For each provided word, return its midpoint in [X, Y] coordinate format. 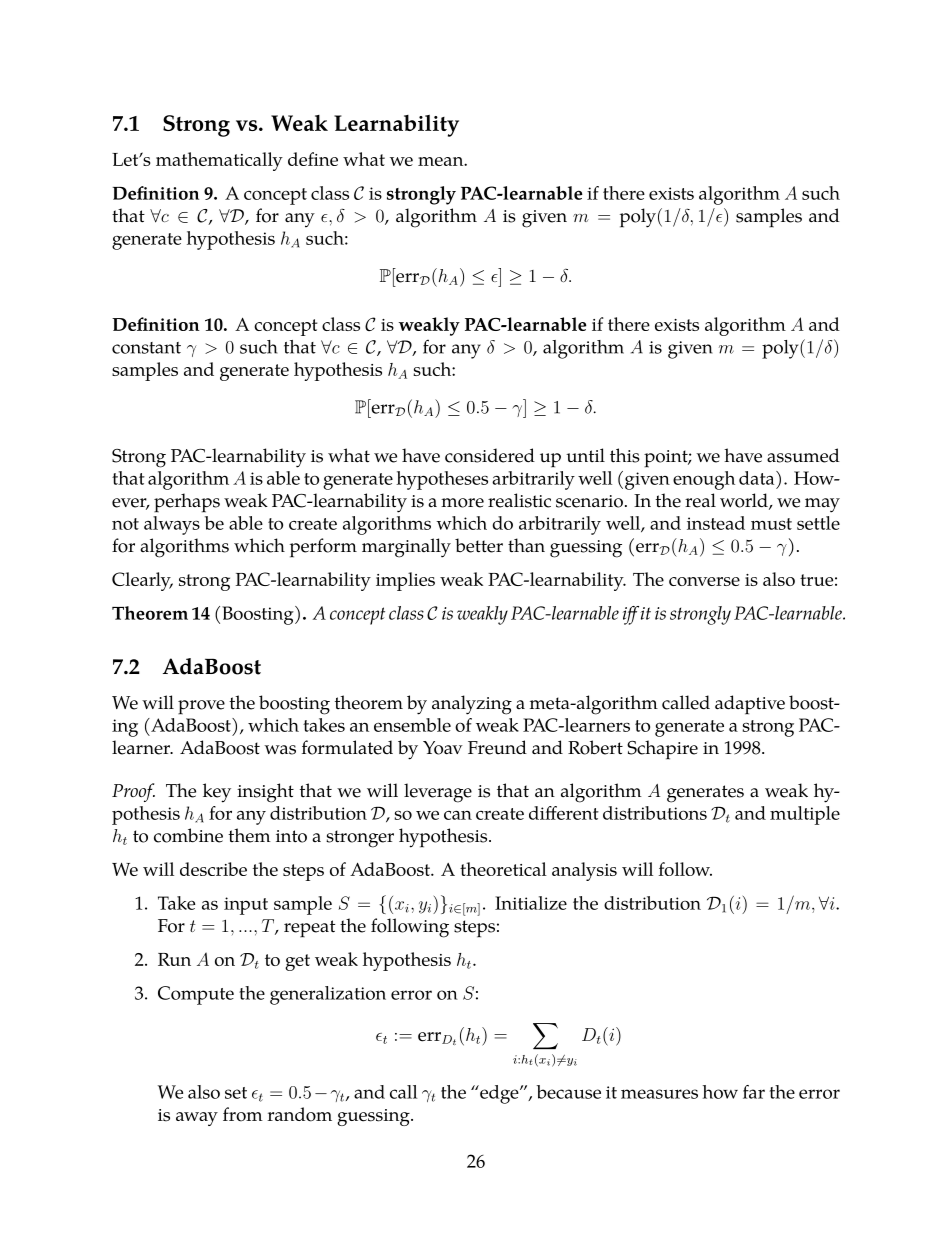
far [754, 1092]
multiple [805, 815]
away [197, 1119]
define [313, 159]
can [458, 815]
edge [499, 1094]
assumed [803, 455]
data [758, 478]
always [172, 525]
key [217, 793]
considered [490, 455]
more [462, 503]
